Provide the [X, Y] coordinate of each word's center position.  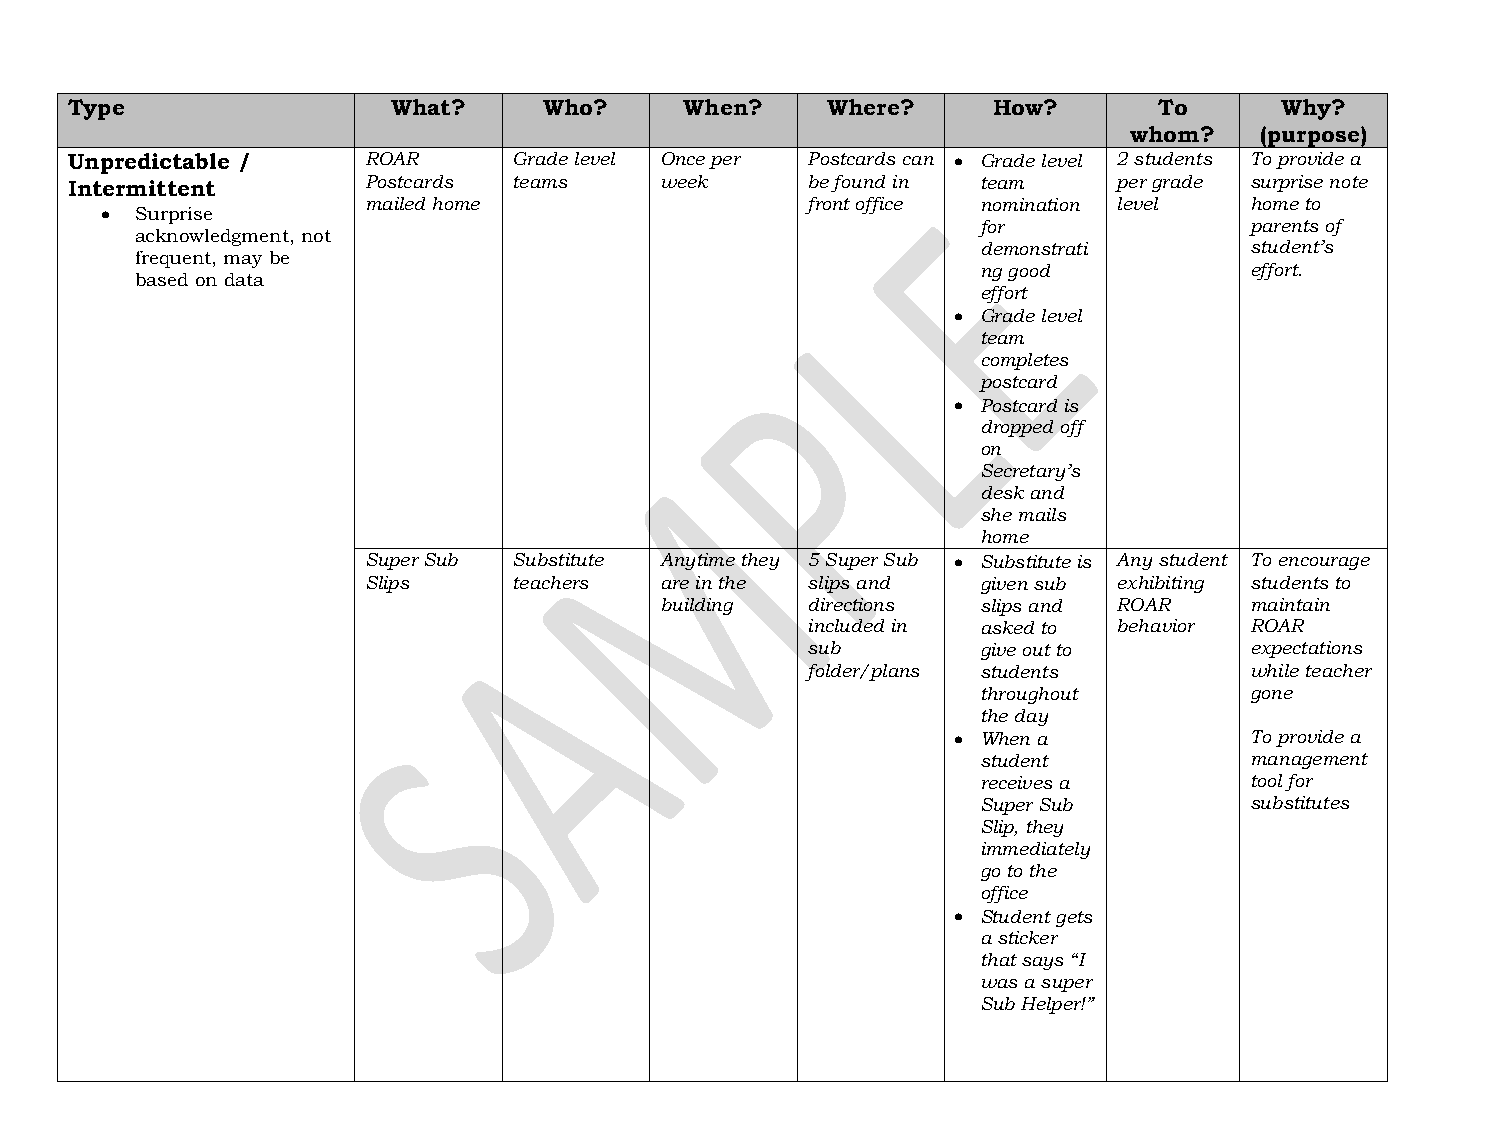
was [999, 983]
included [846, 625]
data [244, 279]
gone [1272, 696]
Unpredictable [148, 163]
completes [1025, 361]
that [999, 959]
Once [683, 158]
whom [1166, 134]
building [697, 606]
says [1042, 963]
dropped [1017, 428]
